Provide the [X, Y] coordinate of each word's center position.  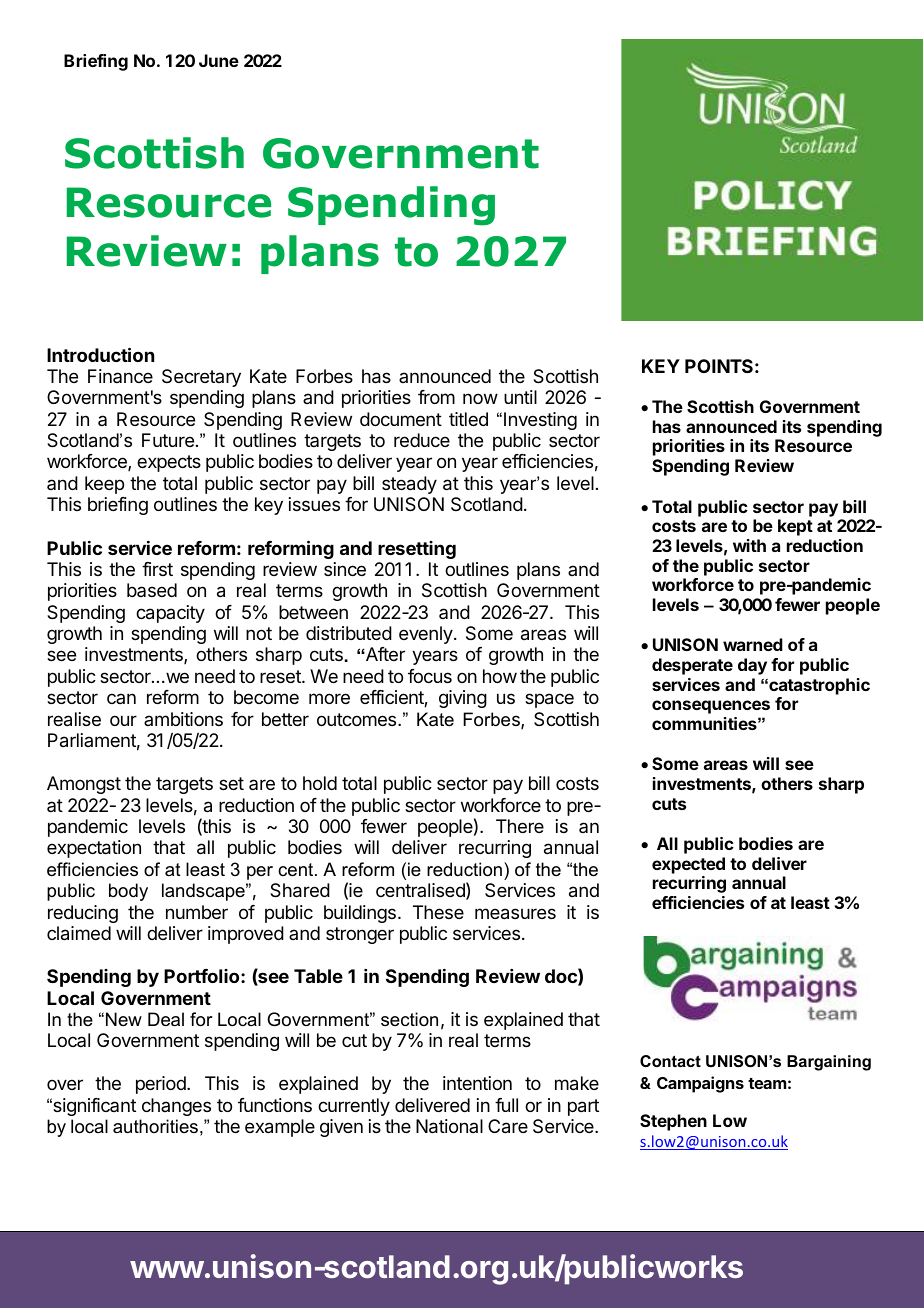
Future [168, 440]
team [767, 1083]
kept [795, 527]
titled [468, 419]
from [436, 397]
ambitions [183, 719]
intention [477, 1083]
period [162, 1085]
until [520, 397]
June [219, 60]
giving [463, 699]
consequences [711, 707]
